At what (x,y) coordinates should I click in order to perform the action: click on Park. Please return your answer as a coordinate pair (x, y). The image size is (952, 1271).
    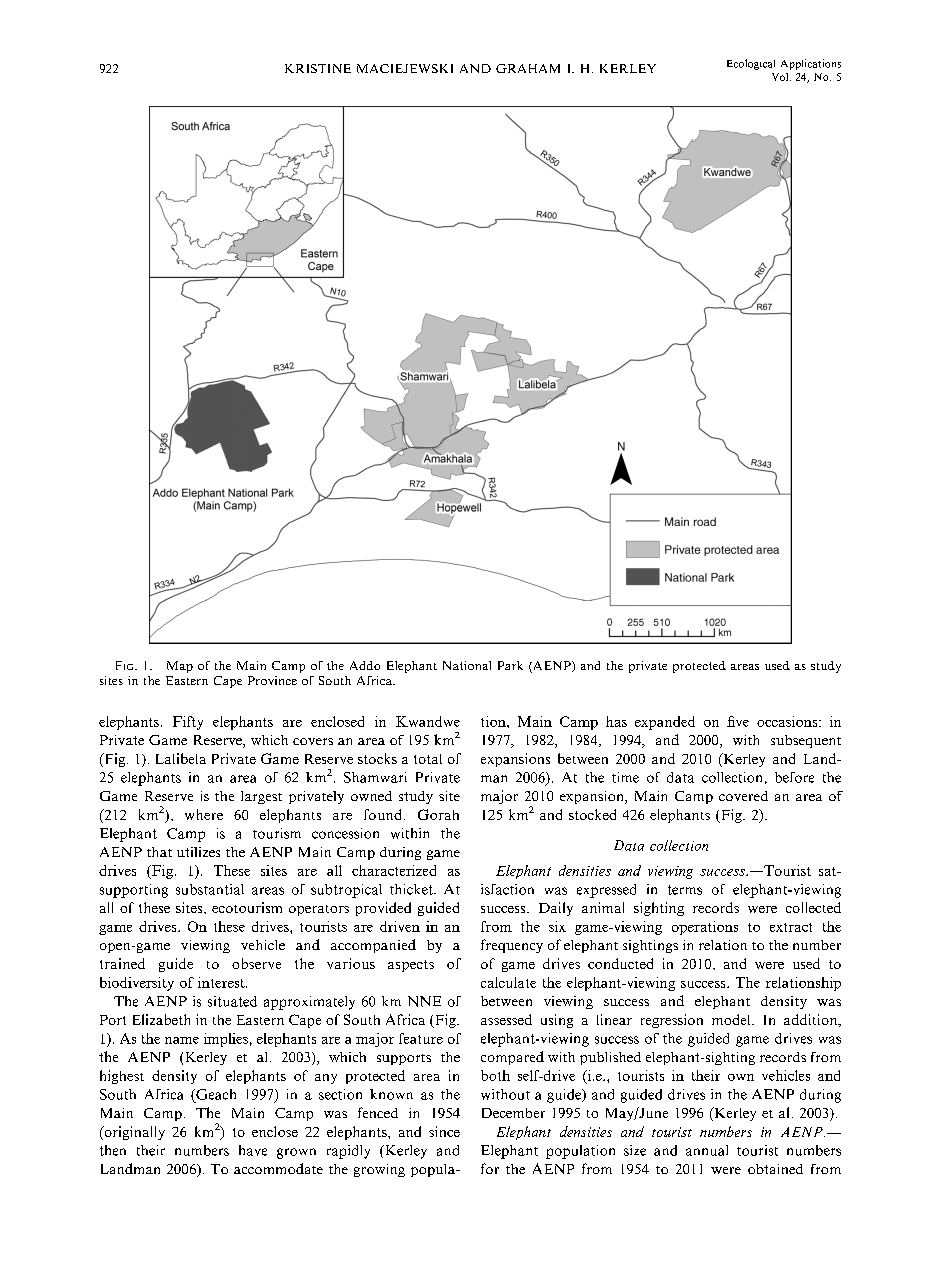
    Looking at the image, I should click on (510, 665).
